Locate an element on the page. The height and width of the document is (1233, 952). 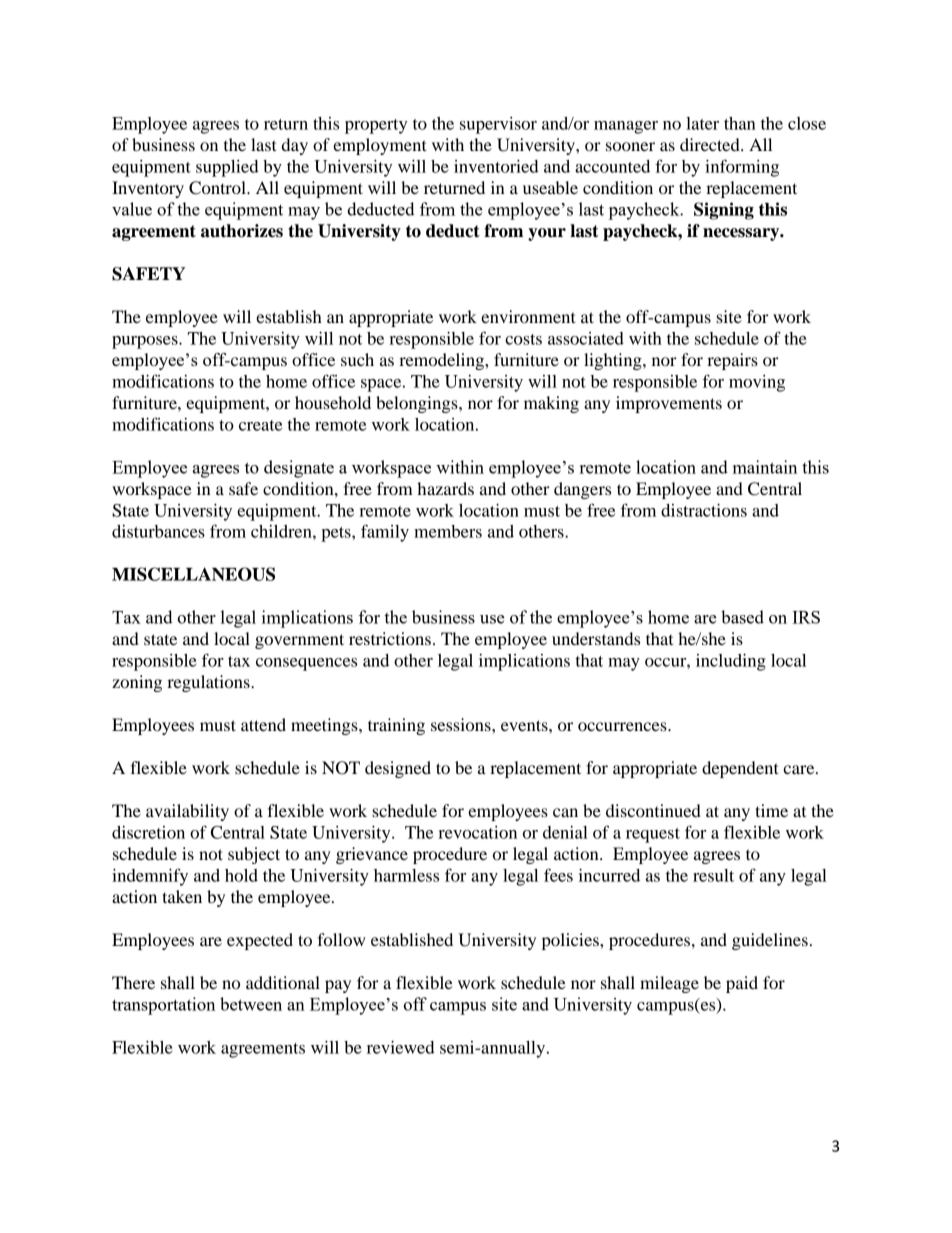
MISCELLANEOUS is located at coordinates (193, 574).
